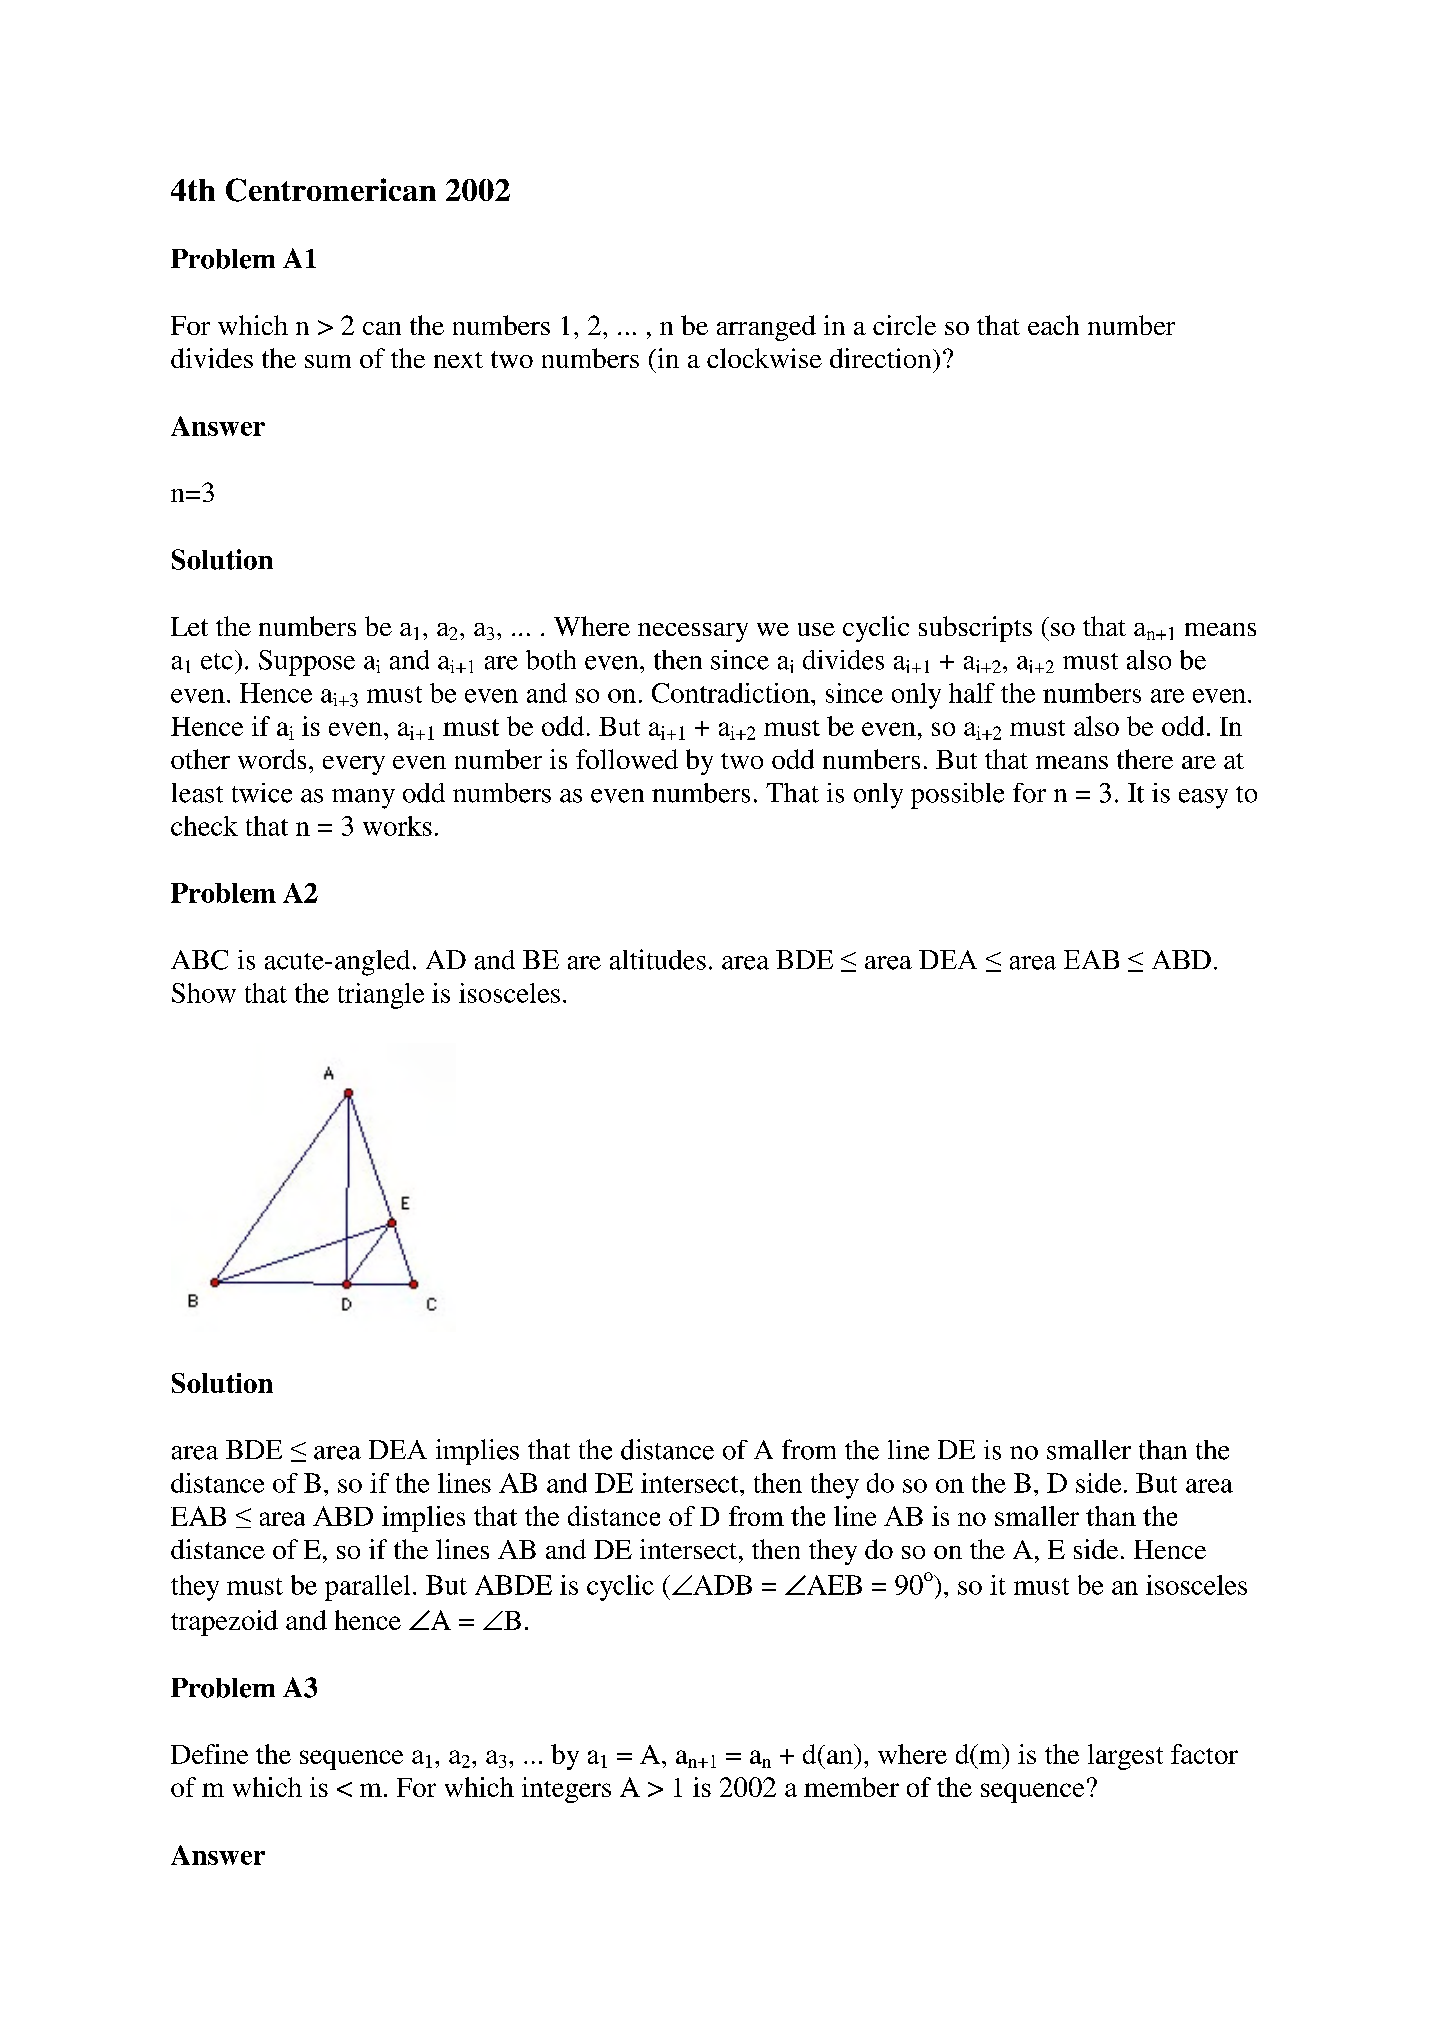 Image resolution: width=1433 pixels, height=2028 pixels. Describe the element at coordinates (381, 996) in the image. I see `triangle` at that location.
